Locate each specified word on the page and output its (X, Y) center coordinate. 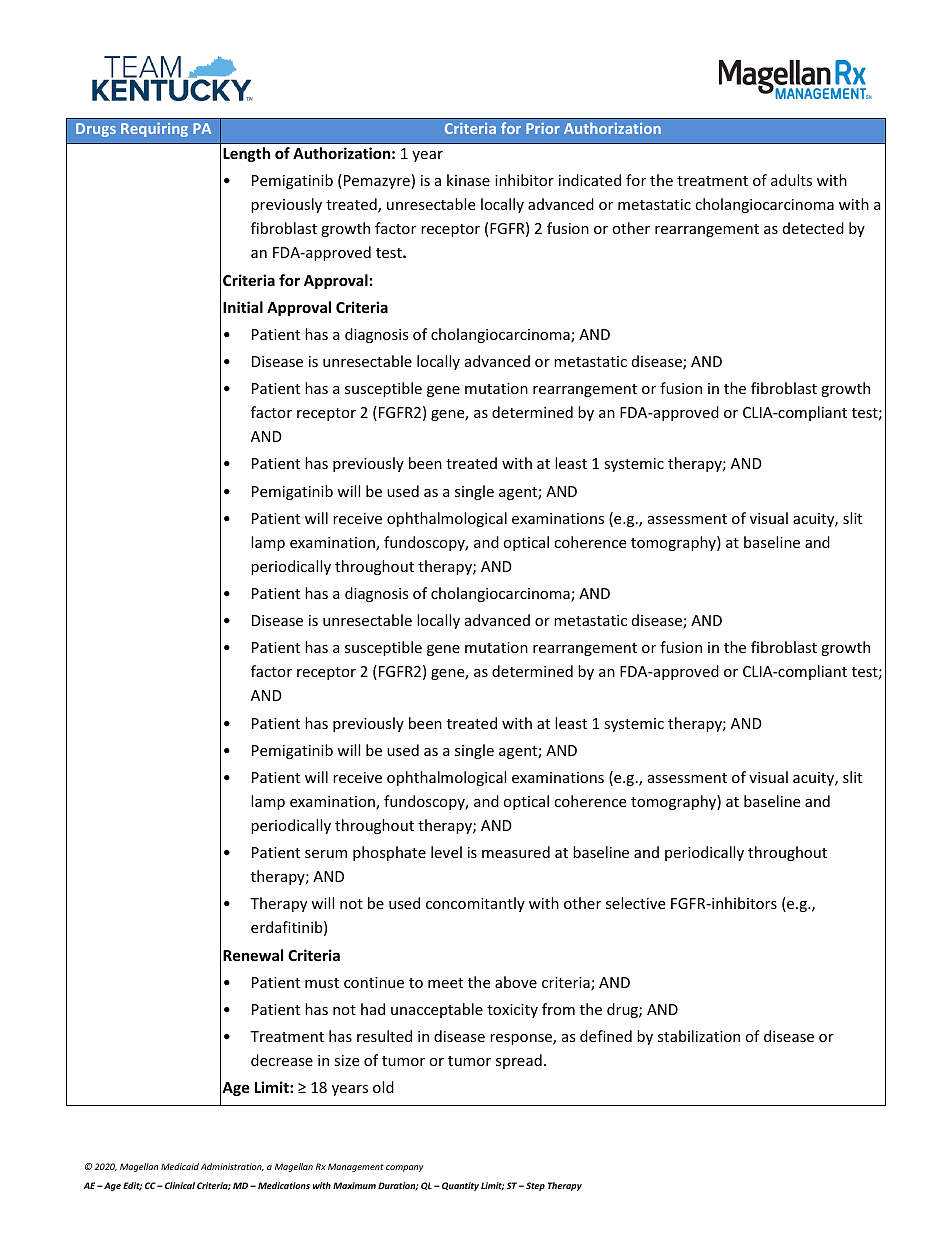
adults (791, 180)
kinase (468, 180)
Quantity (460, 1186)
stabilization (699, 1036)
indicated (590, 180)
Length (246, 154)
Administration (232, 1167)
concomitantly (475, 904)
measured (516, 852)
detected (813, 228)
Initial (243, 307)
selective (635, 903)
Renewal (253, 955)
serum (326, 854)
